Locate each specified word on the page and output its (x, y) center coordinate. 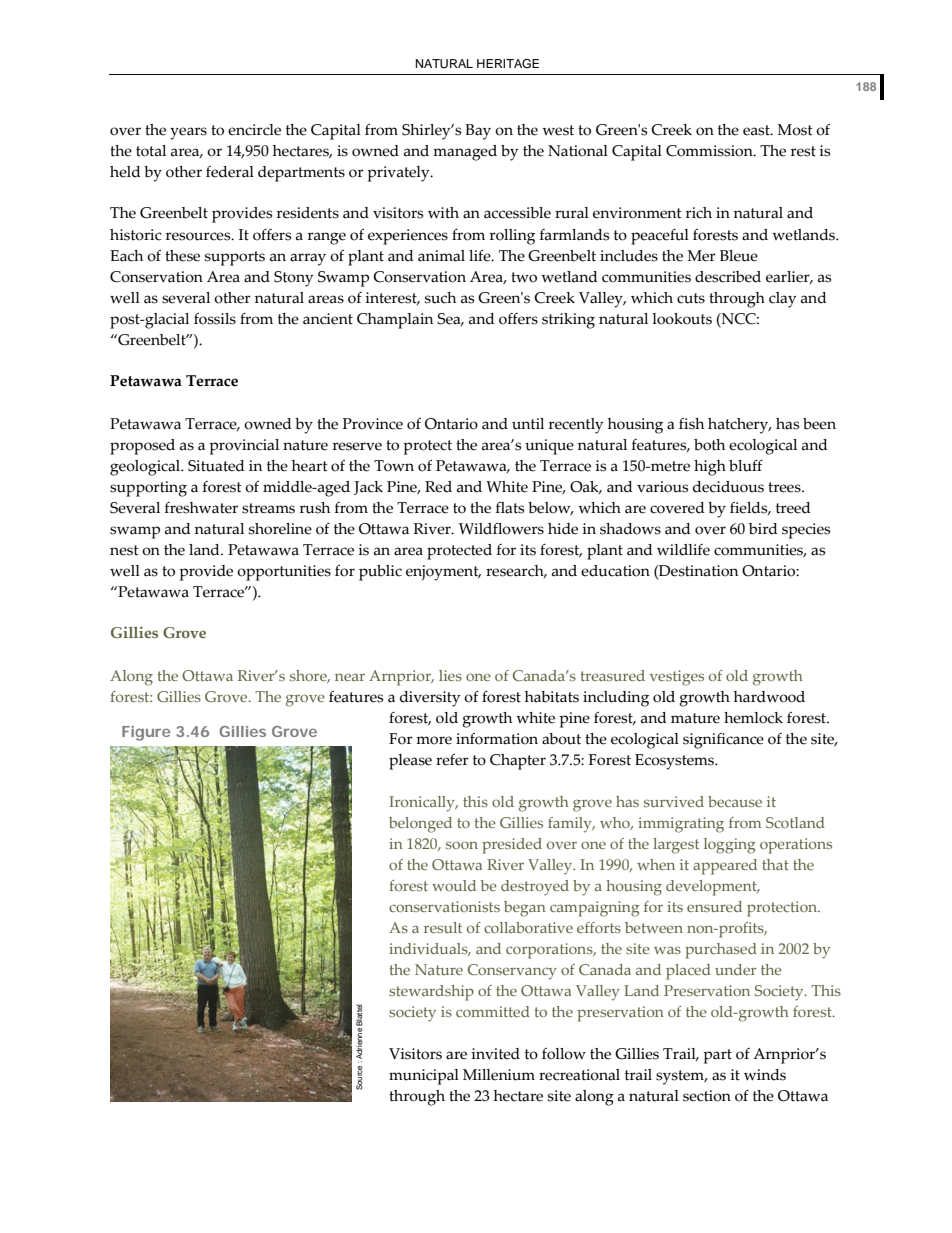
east (757, 130)
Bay (478, 132)
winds (765, 1075)
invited (495, 1054)
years (188, 133)
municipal (424, 1077)
